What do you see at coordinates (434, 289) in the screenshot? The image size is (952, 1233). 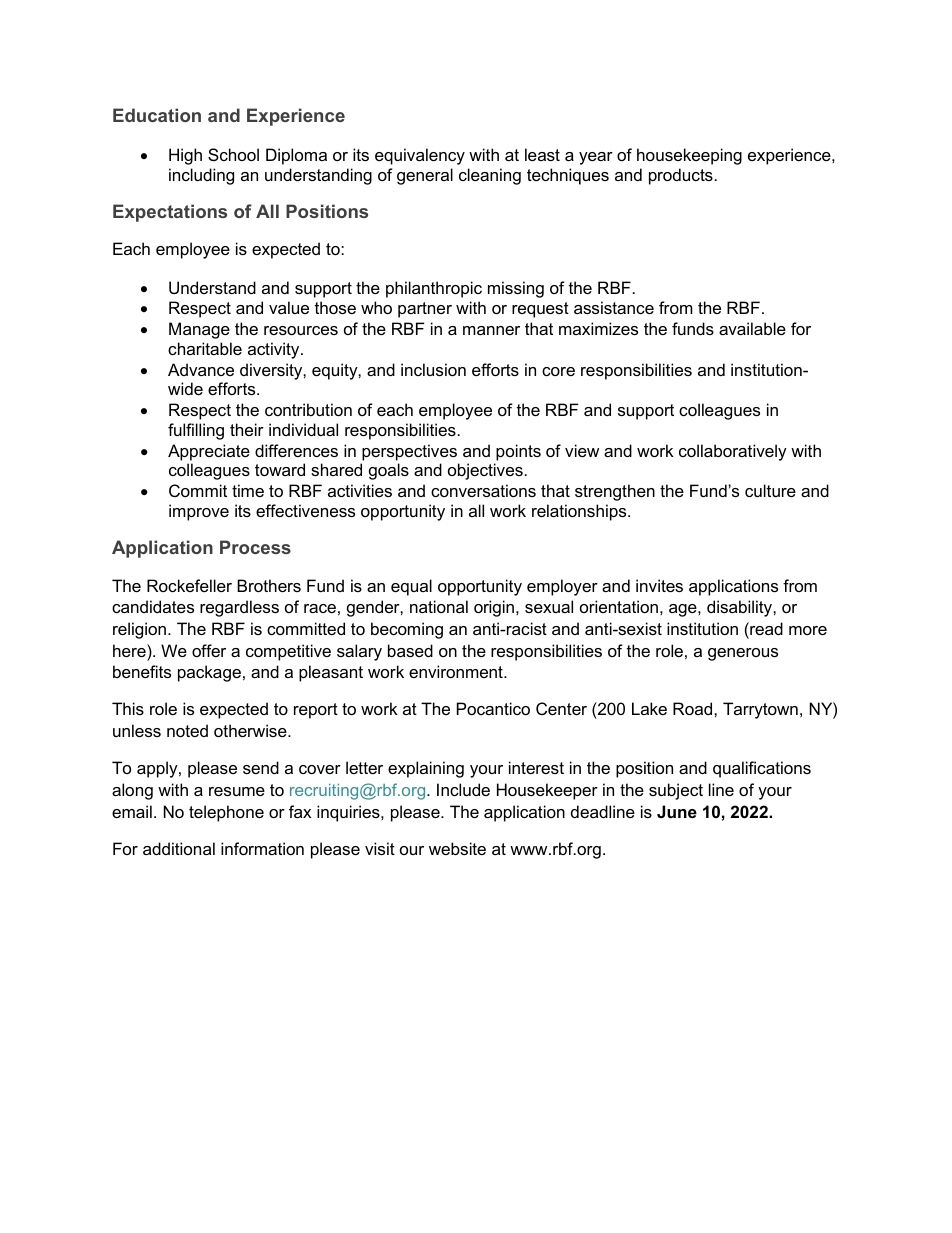 I see `philanthropic` at bounding box center [434, 289].
